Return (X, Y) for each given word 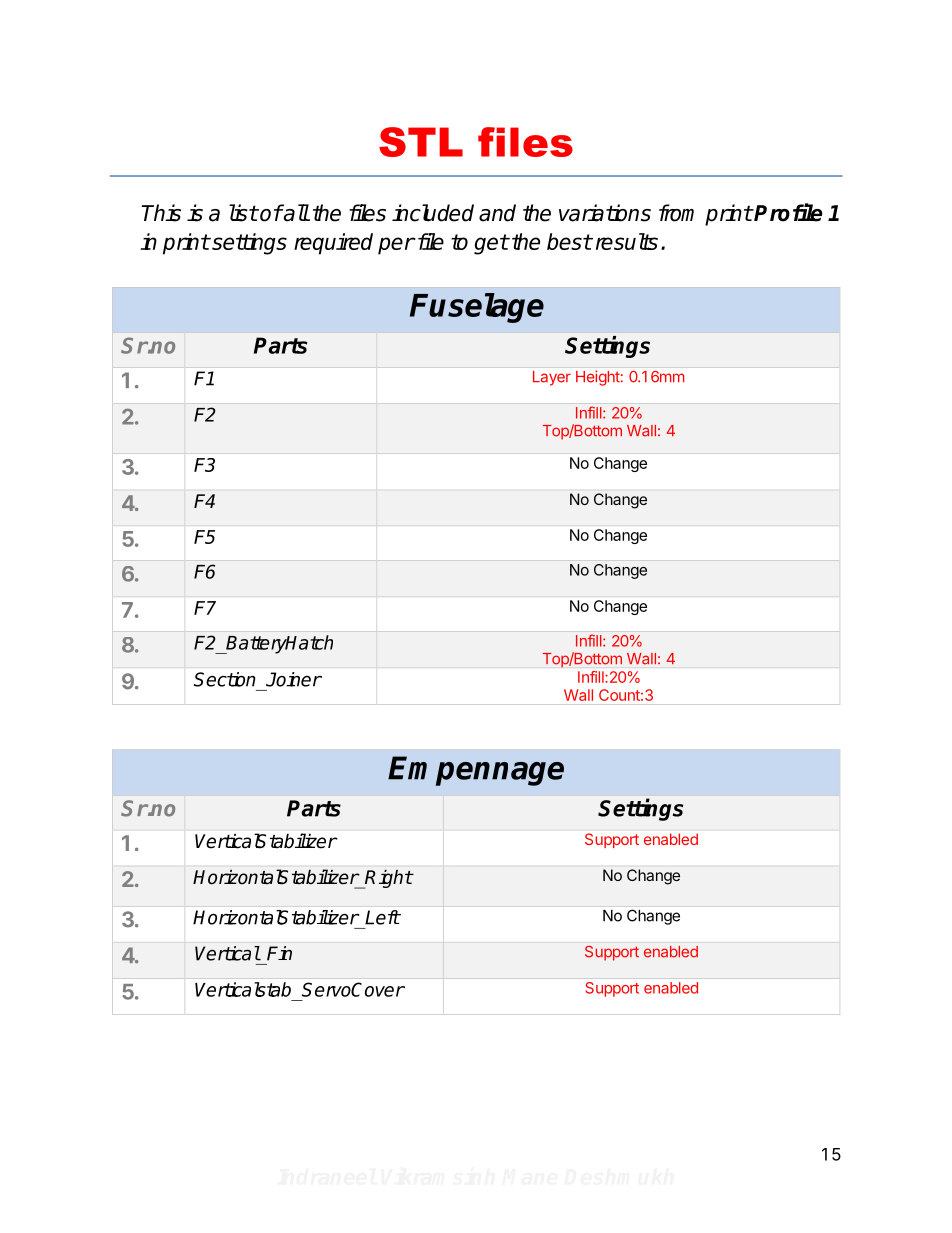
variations (605, 213)
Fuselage (477, 308)
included (433, 213)
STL (421, 142)
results (627, 241)
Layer (552, 378)
